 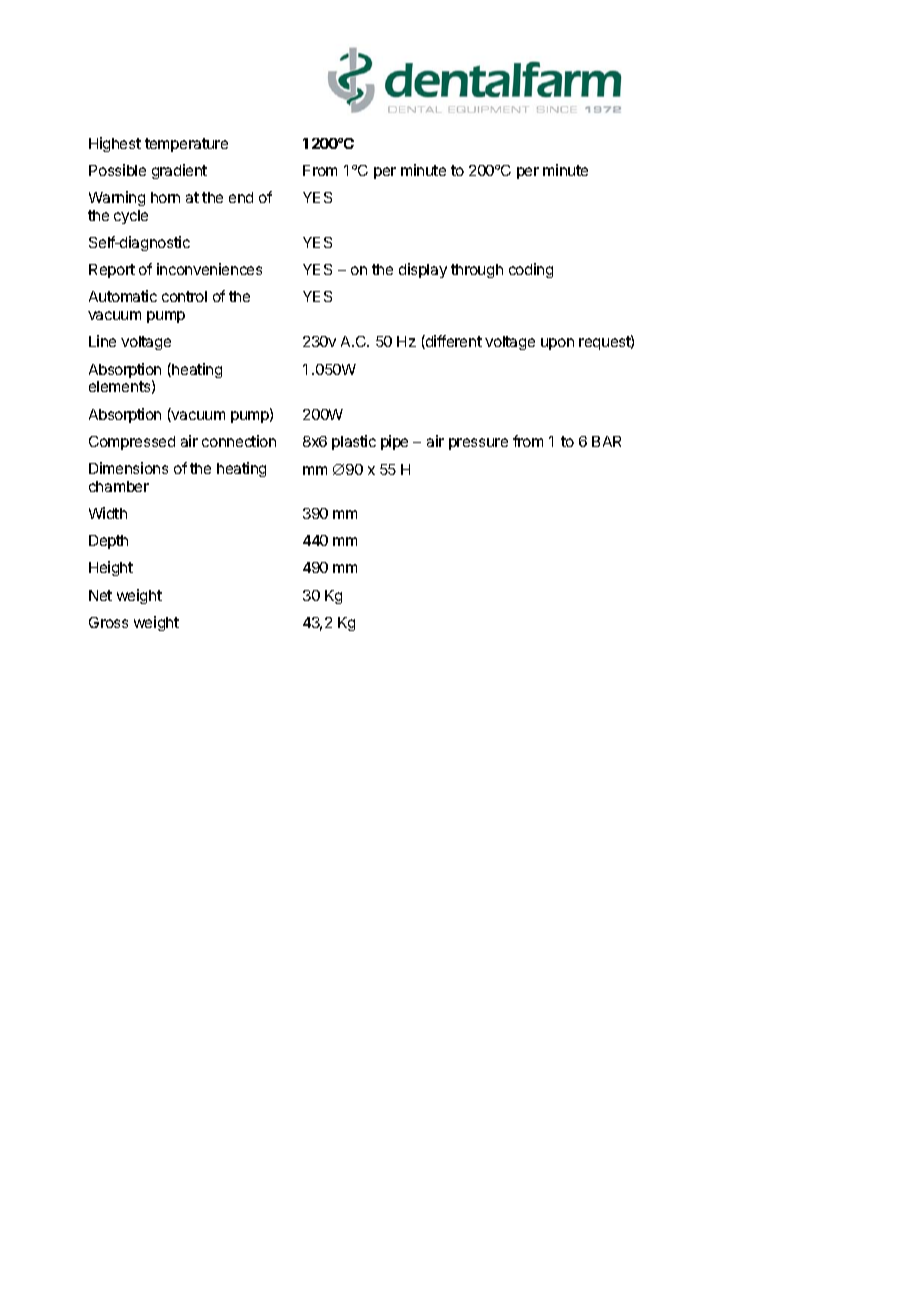 What do you see at coordinates (606, 441) in the screenshot?
I see `BAR` at bounding box center [606, 441].
